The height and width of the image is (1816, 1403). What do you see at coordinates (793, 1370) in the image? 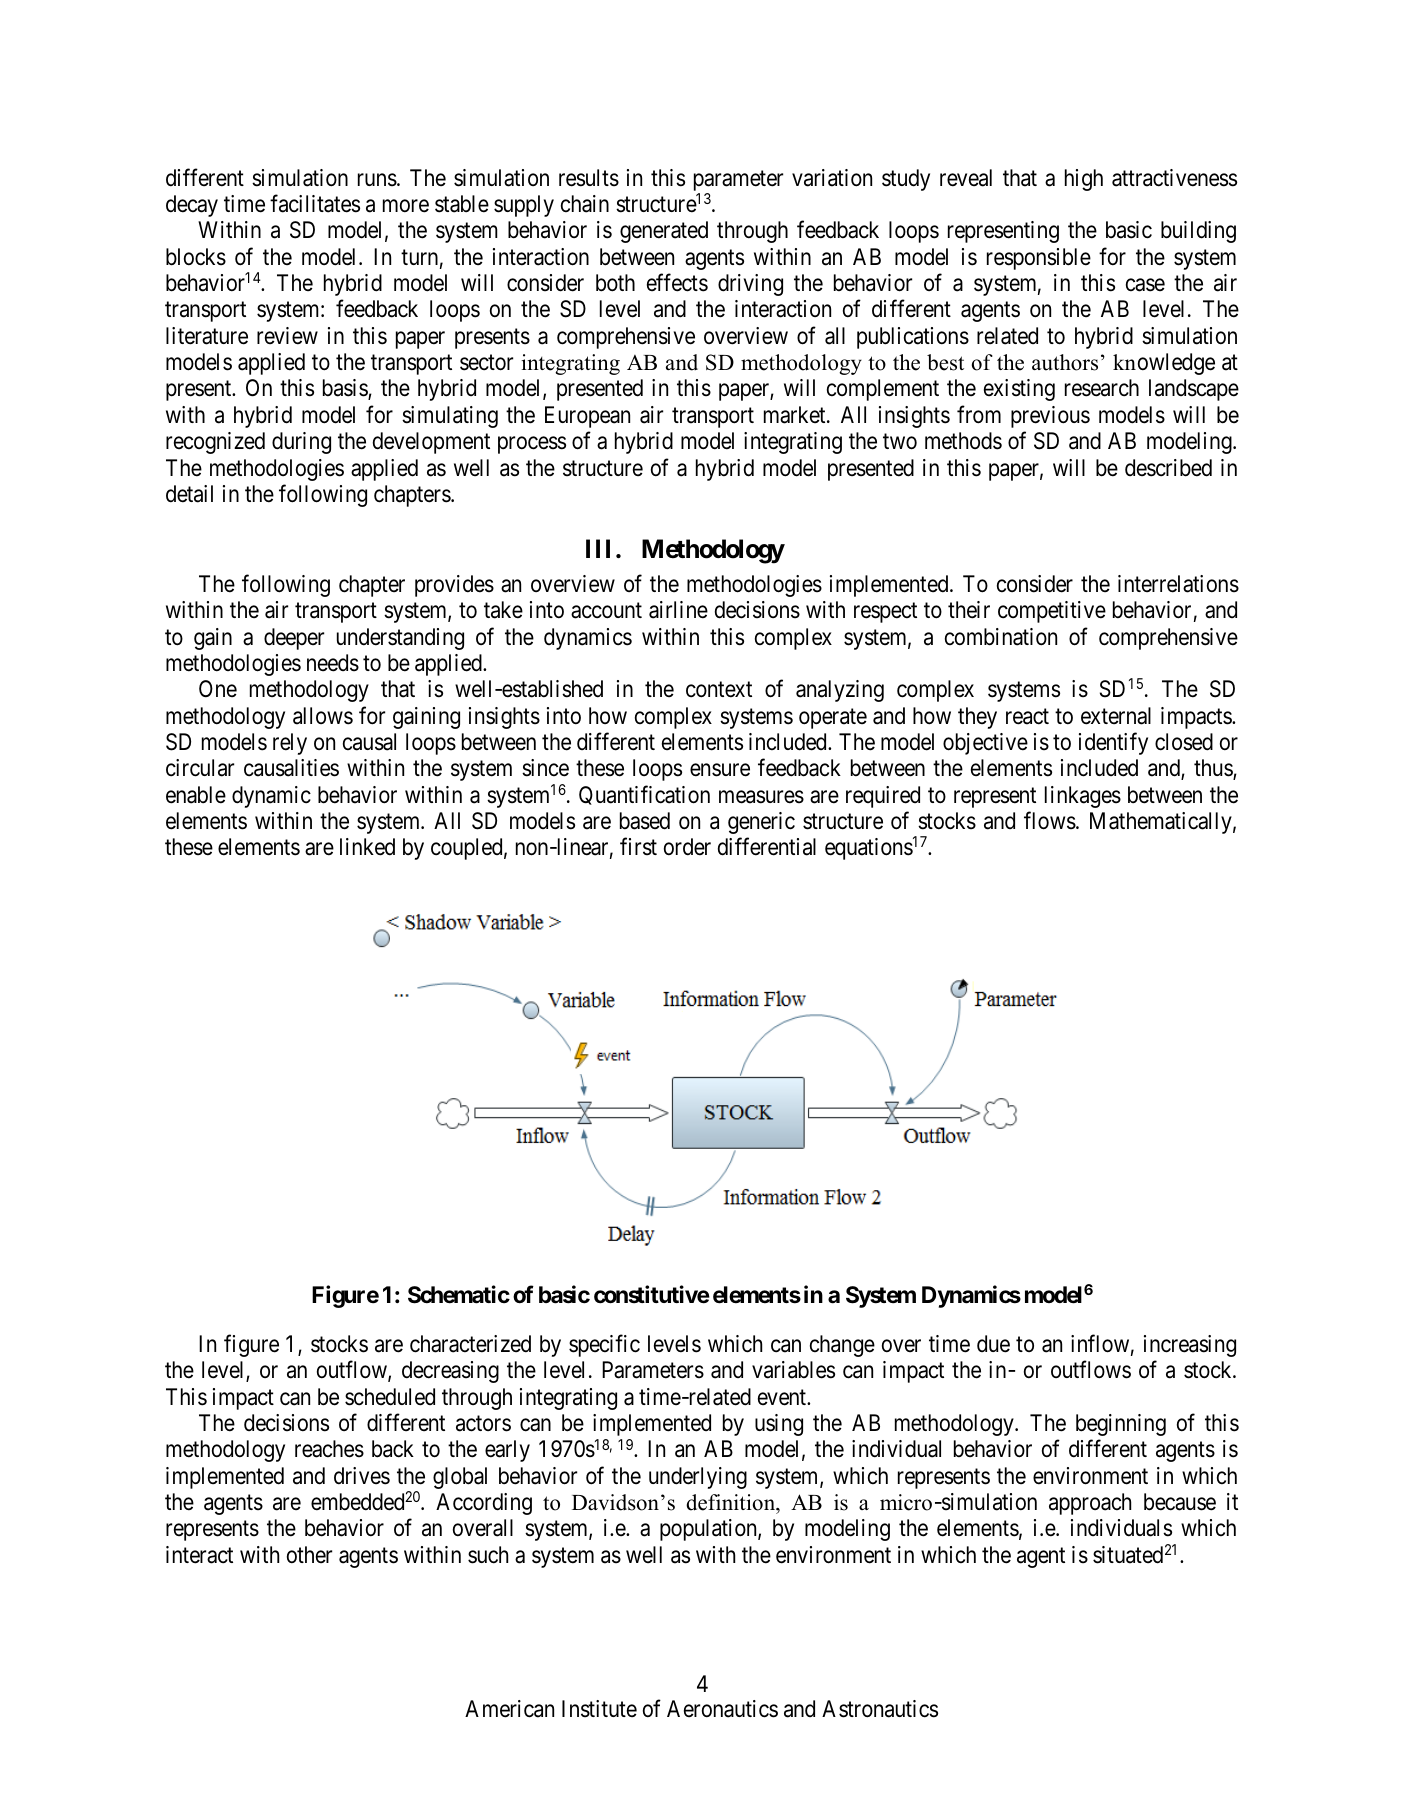
I see `variables` at bounding box center [793, 1370].
